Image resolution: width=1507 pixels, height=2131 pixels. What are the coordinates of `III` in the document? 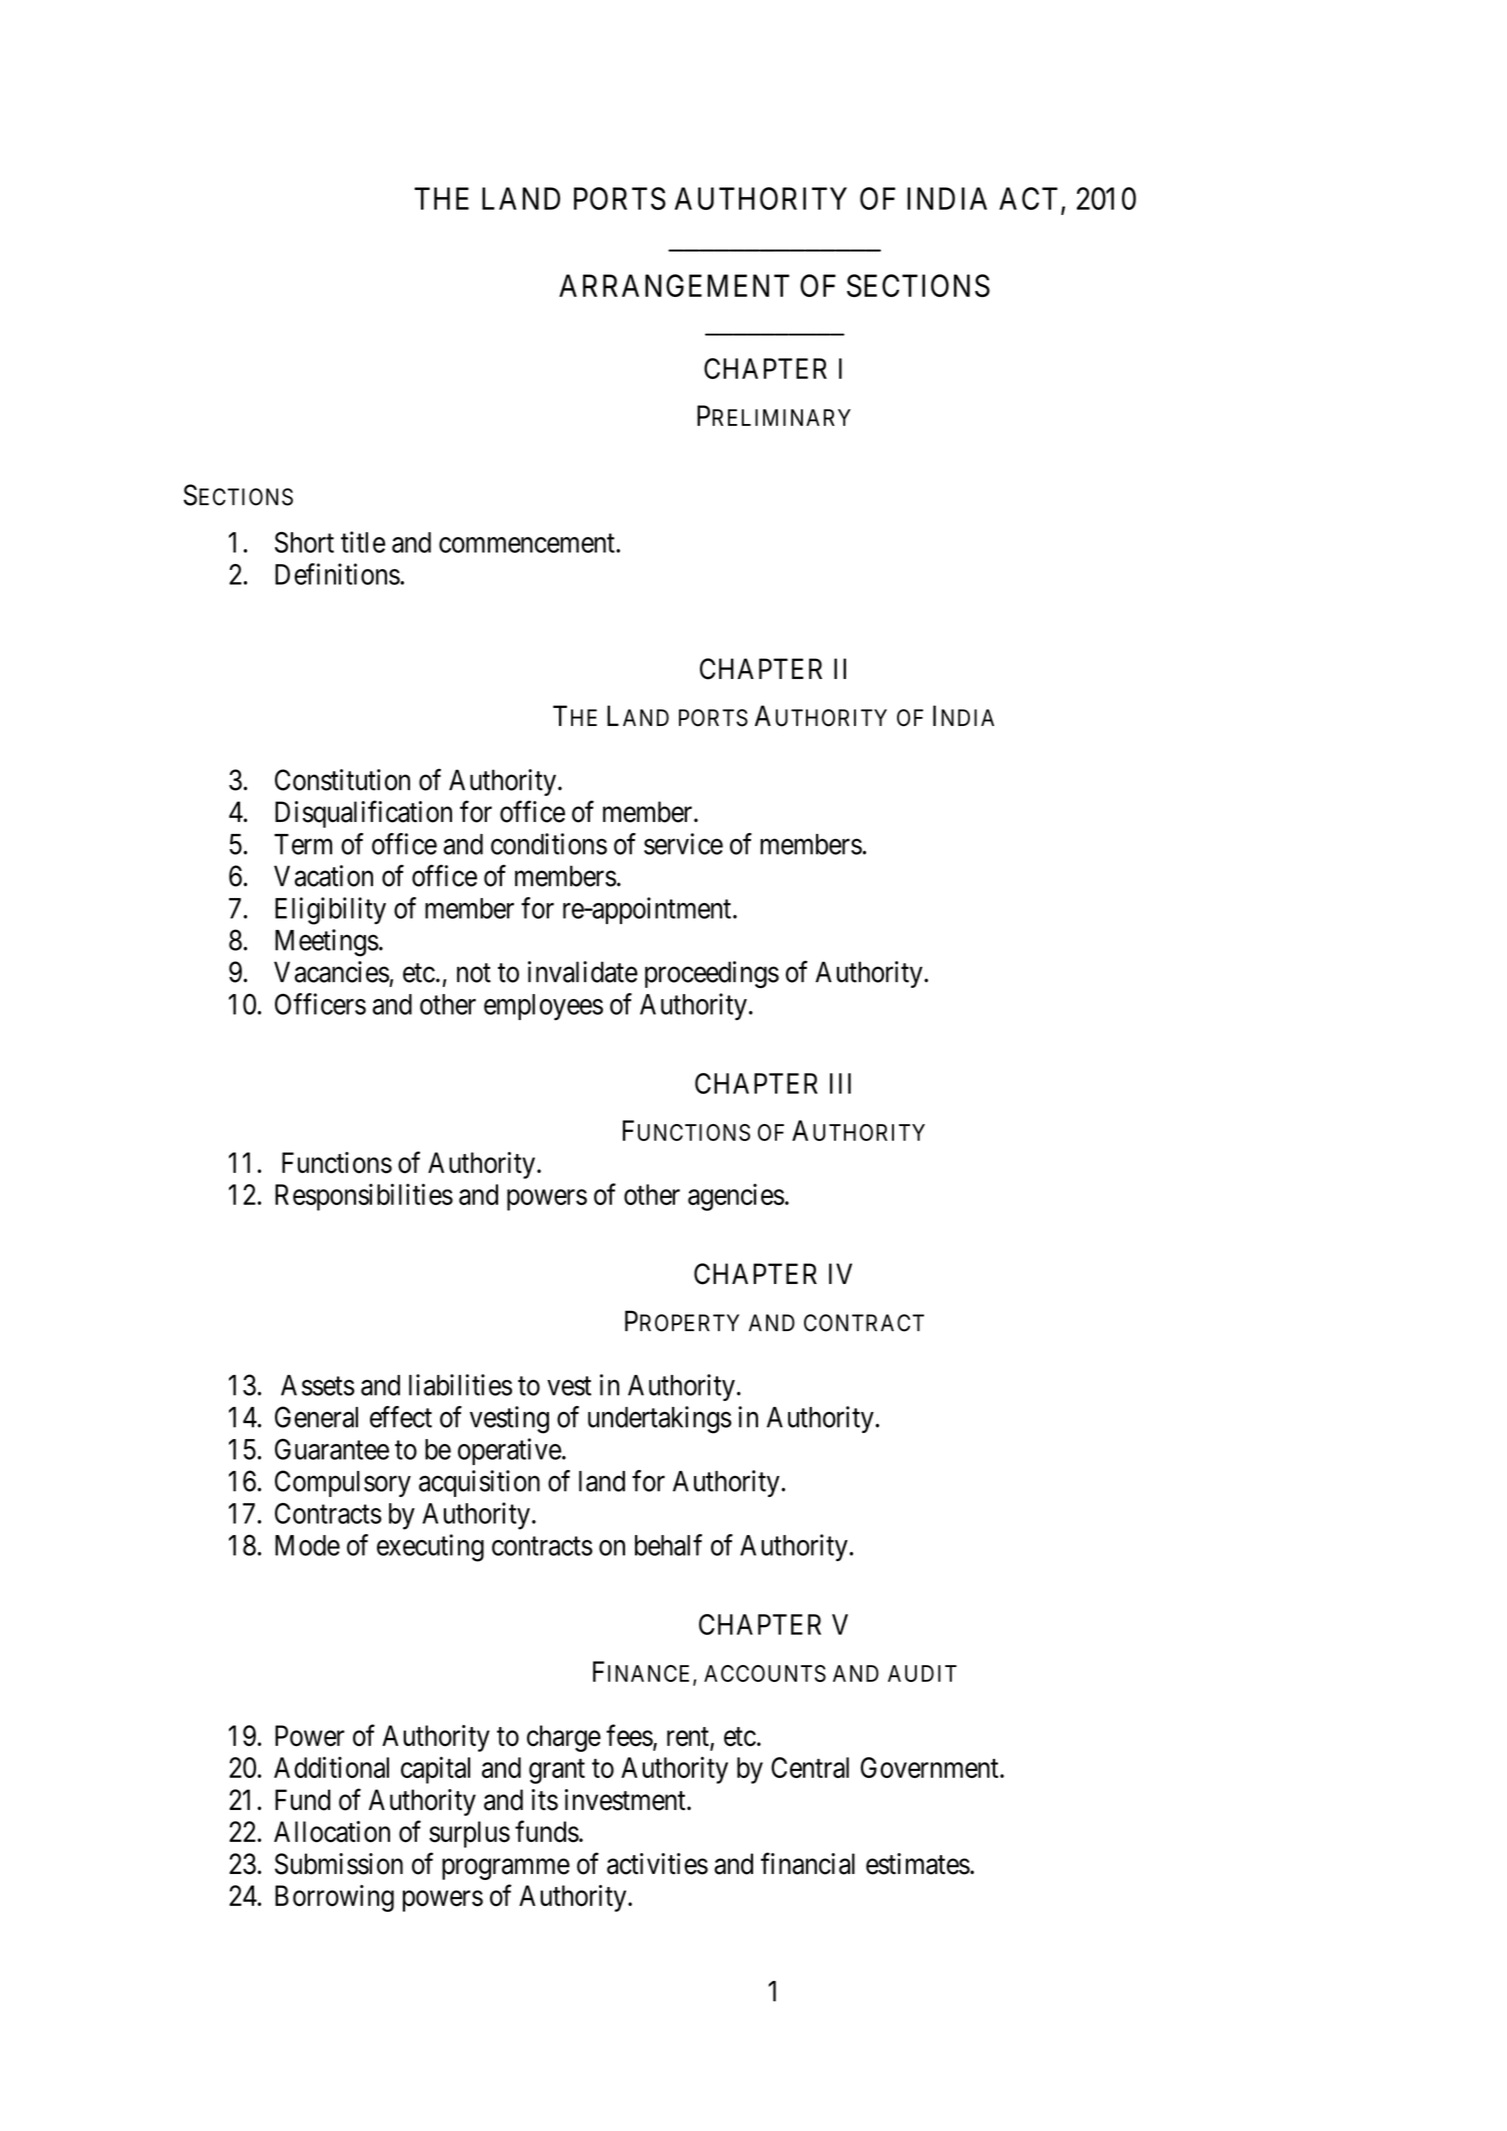 It's located at (840, 1083).
